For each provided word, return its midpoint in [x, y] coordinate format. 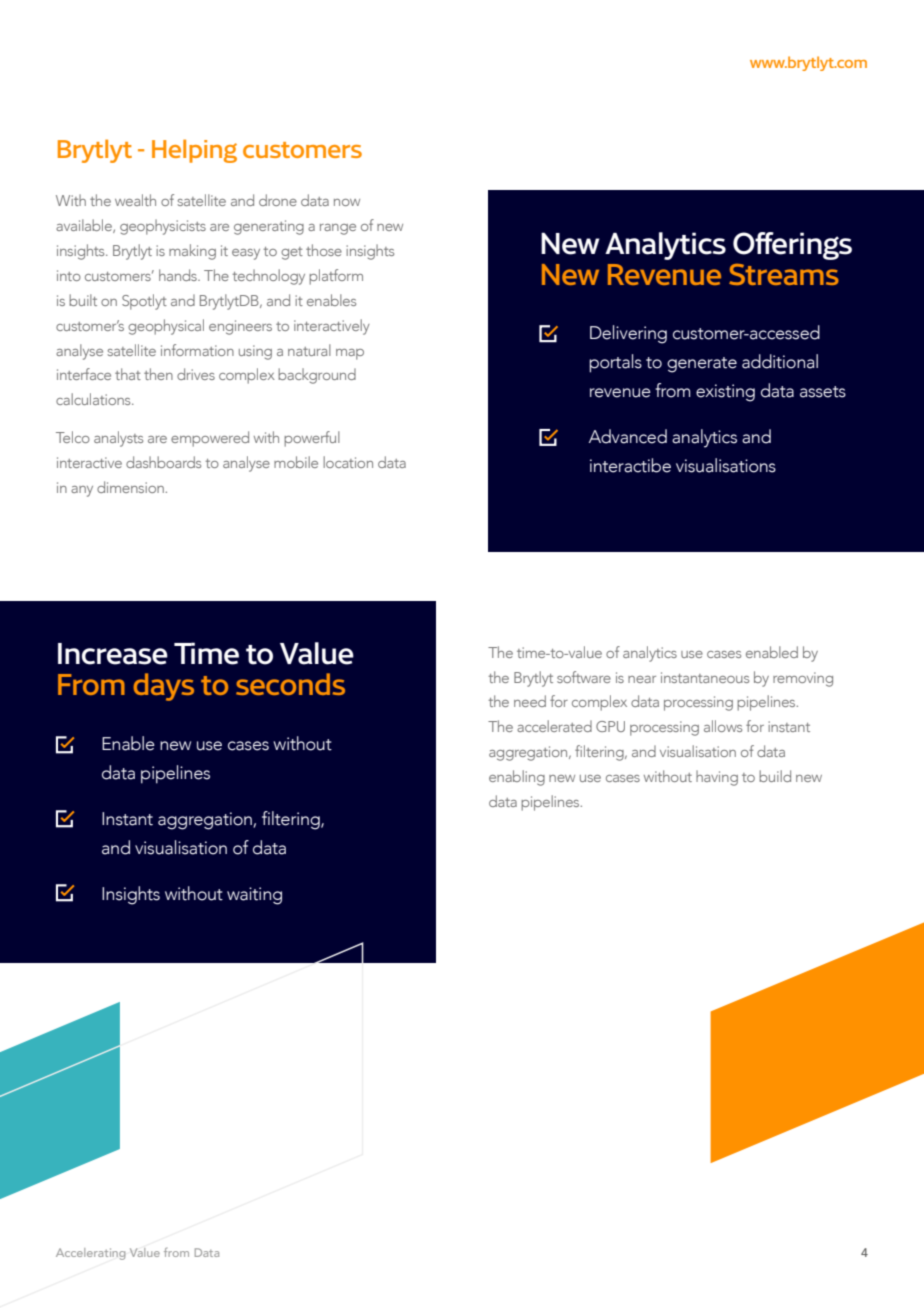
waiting [254, 896]
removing [803, 679]
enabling [517, 778]
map [350, 354]
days [163, 687]
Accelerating [91, 1254]
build [775, 776]
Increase [113, 654]
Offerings [792, 246]
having [717, 778]
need [530, 701]
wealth [135, 200]
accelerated [554, 726]
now [347, 202]
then [158, 374]
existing [725, 393]
